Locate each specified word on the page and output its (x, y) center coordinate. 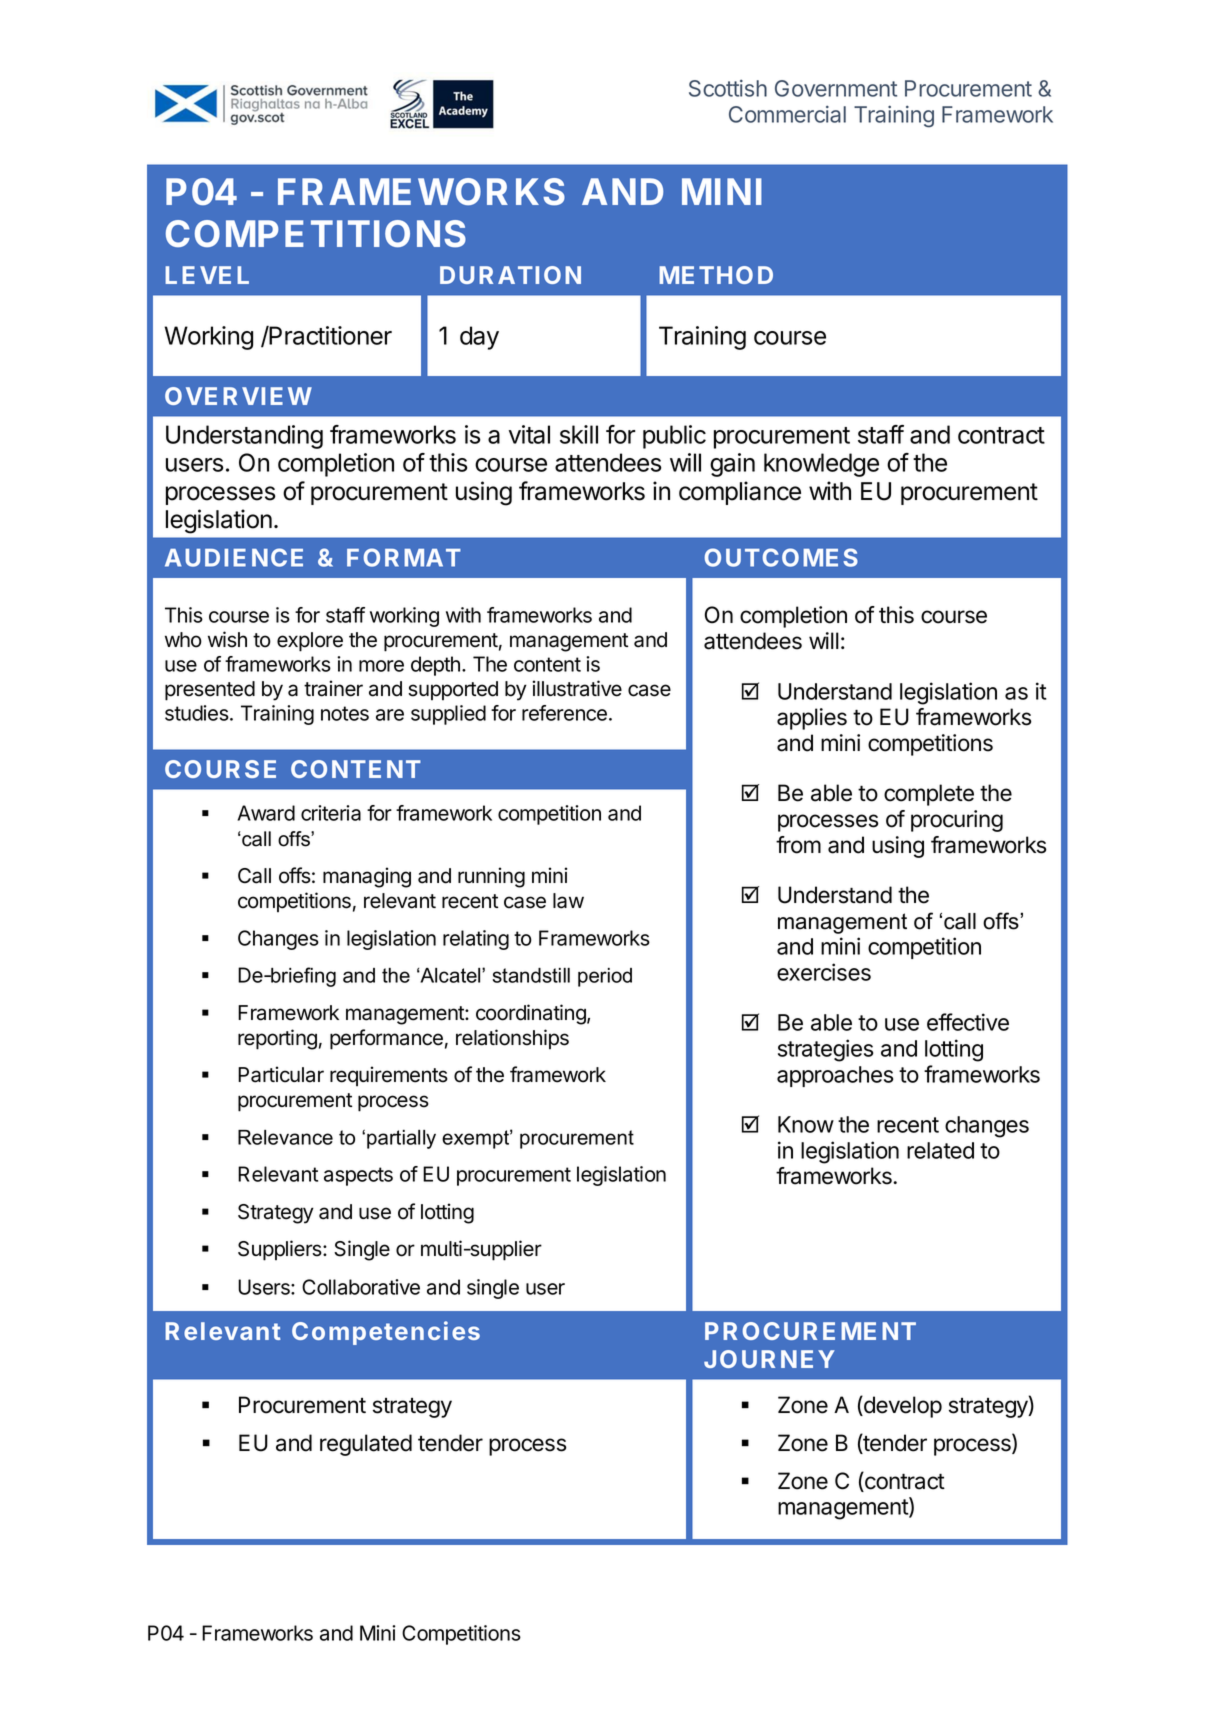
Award (266, 813)
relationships (512, 1039)
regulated (366, 1445)
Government (836, 88)
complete (929, 795)
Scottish (728, 88)
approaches (835, 1076)
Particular (281, 1074)
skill (579, 434)
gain (732, 465)
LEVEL (207, 275)
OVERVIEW (238, 396)
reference (564, 713)
